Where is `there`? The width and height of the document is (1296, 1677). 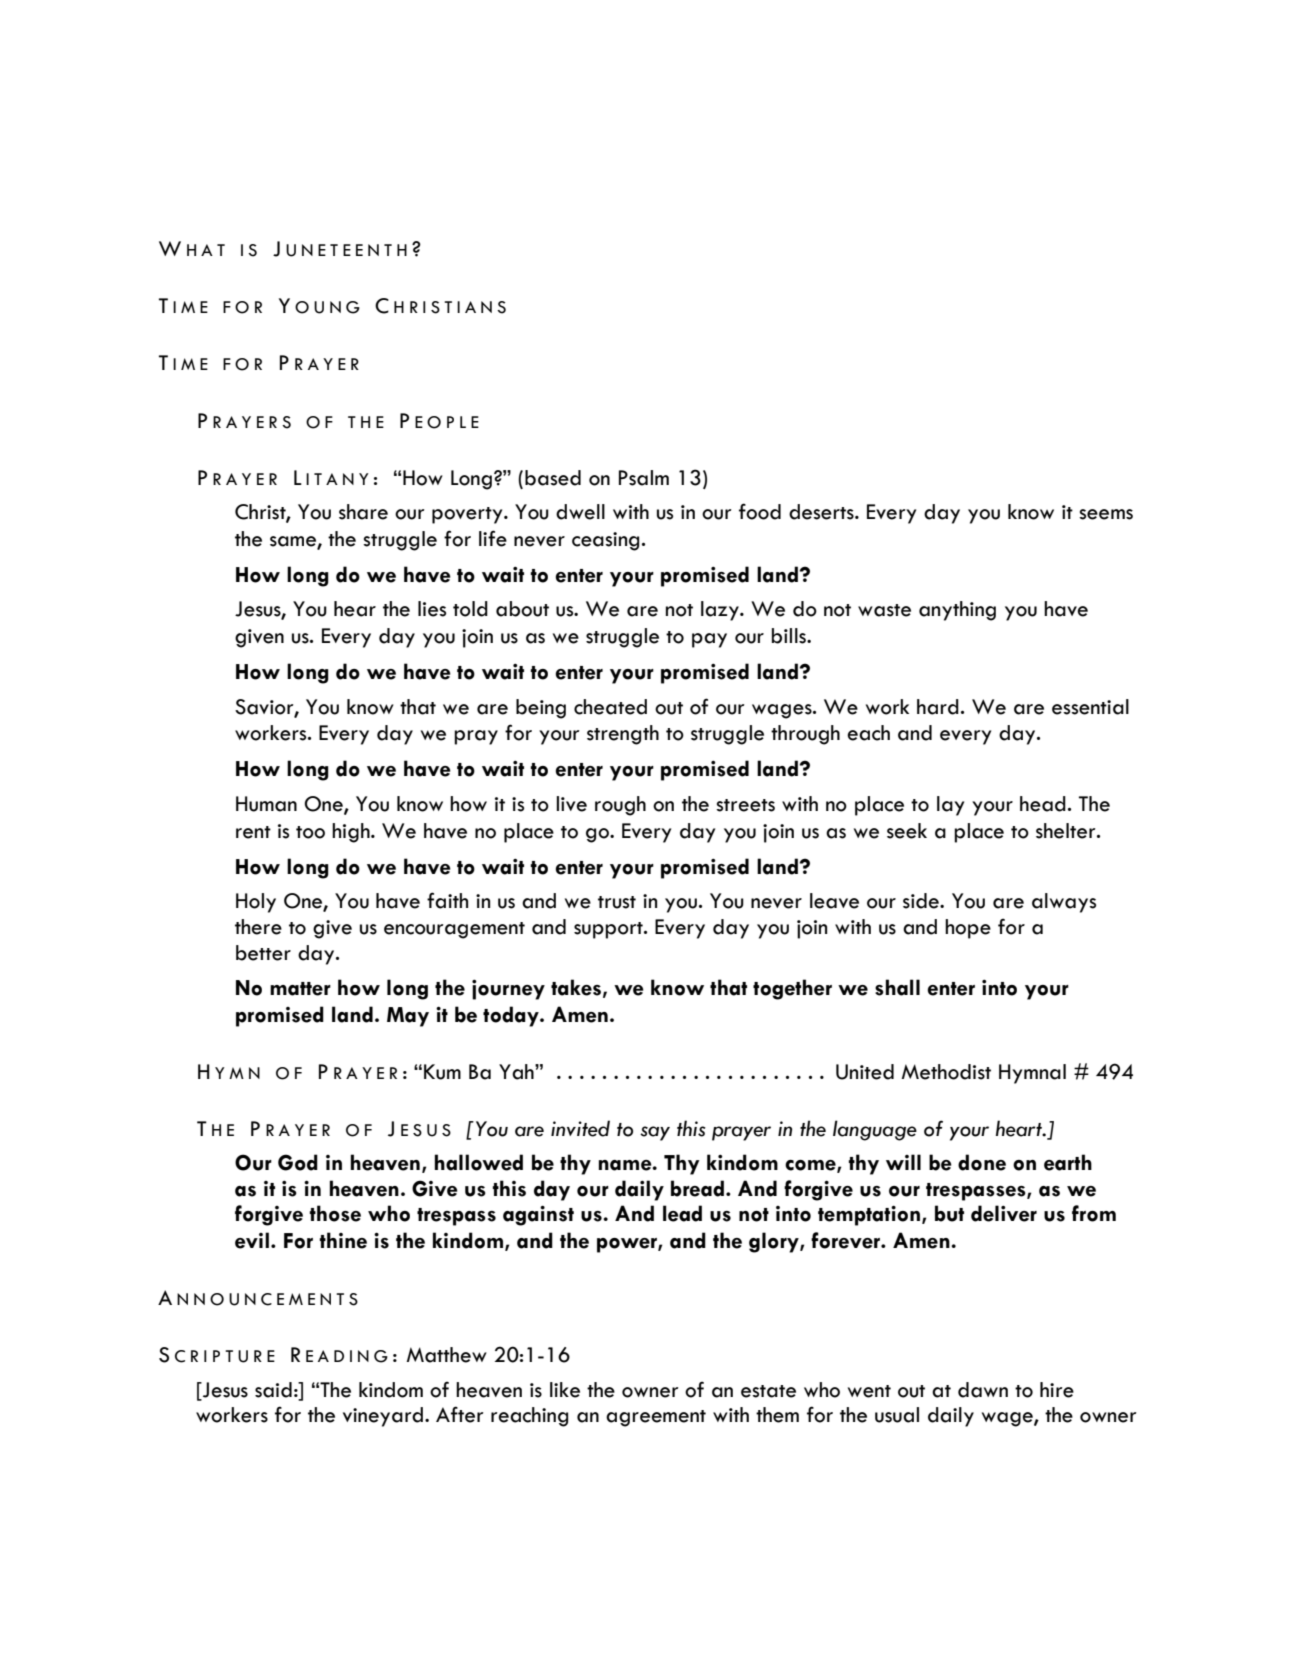
there is located at coordinates (258, 927).
